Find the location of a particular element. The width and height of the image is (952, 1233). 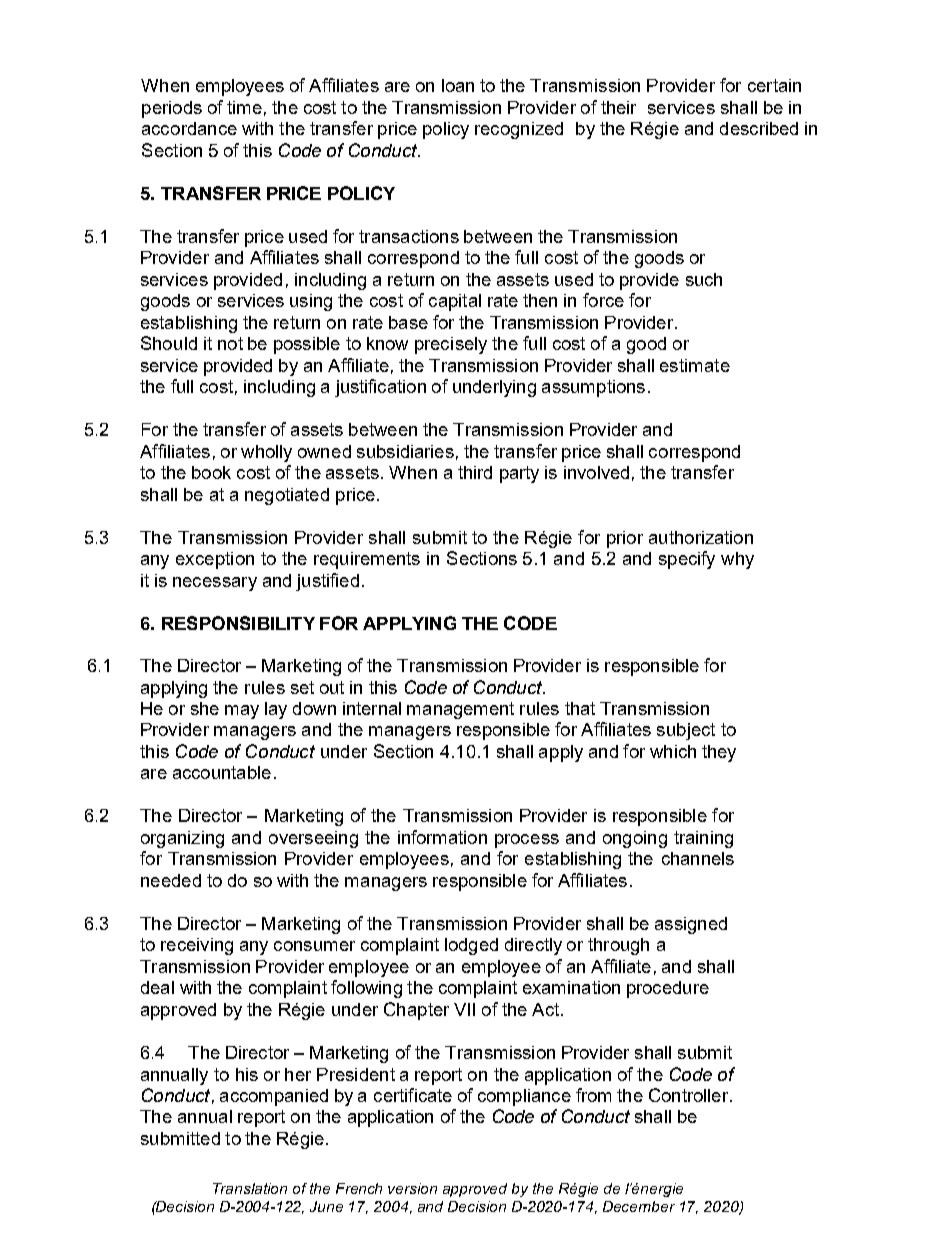

loan is located at coordinates (458, 85).
